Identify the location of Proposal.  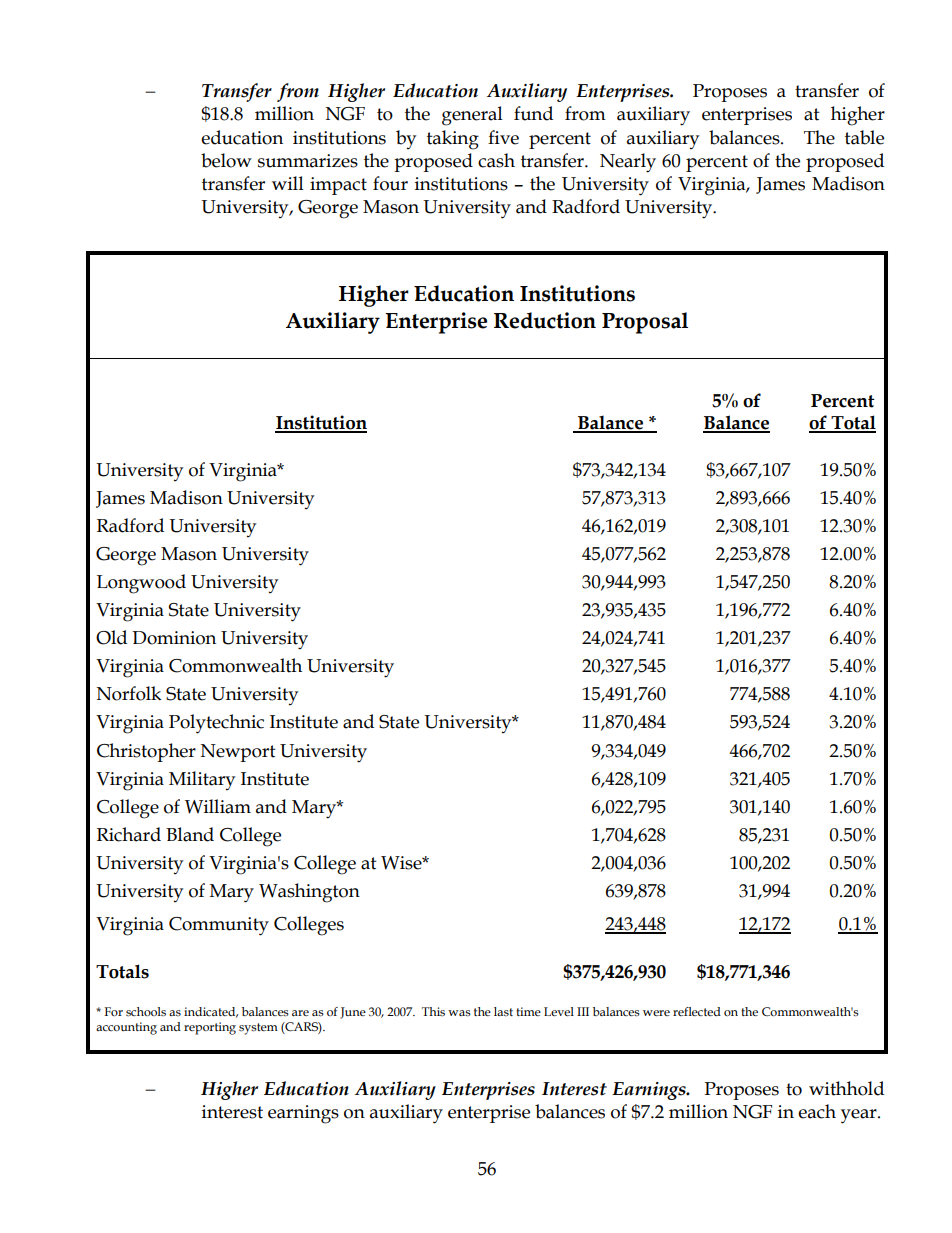
(645, 323).
